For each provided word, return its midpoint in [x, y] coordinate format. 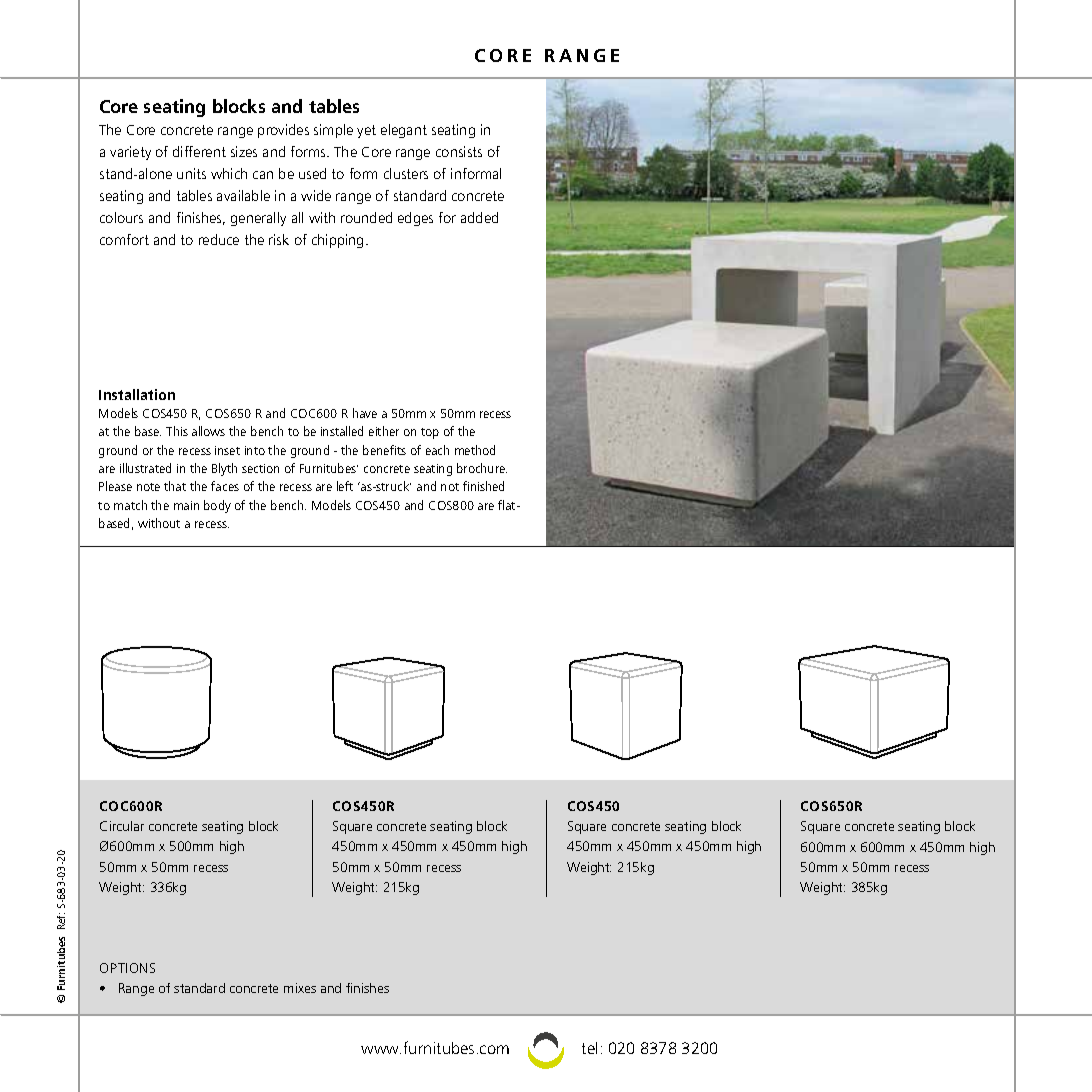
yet [366, 131]
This [177, 431]
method [475, 450]
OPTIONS [127, 968]
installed [342, 431]
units [191, 173]
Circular [122, 826]
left [345, 486]
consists [459, 151]
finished [483, 486]
